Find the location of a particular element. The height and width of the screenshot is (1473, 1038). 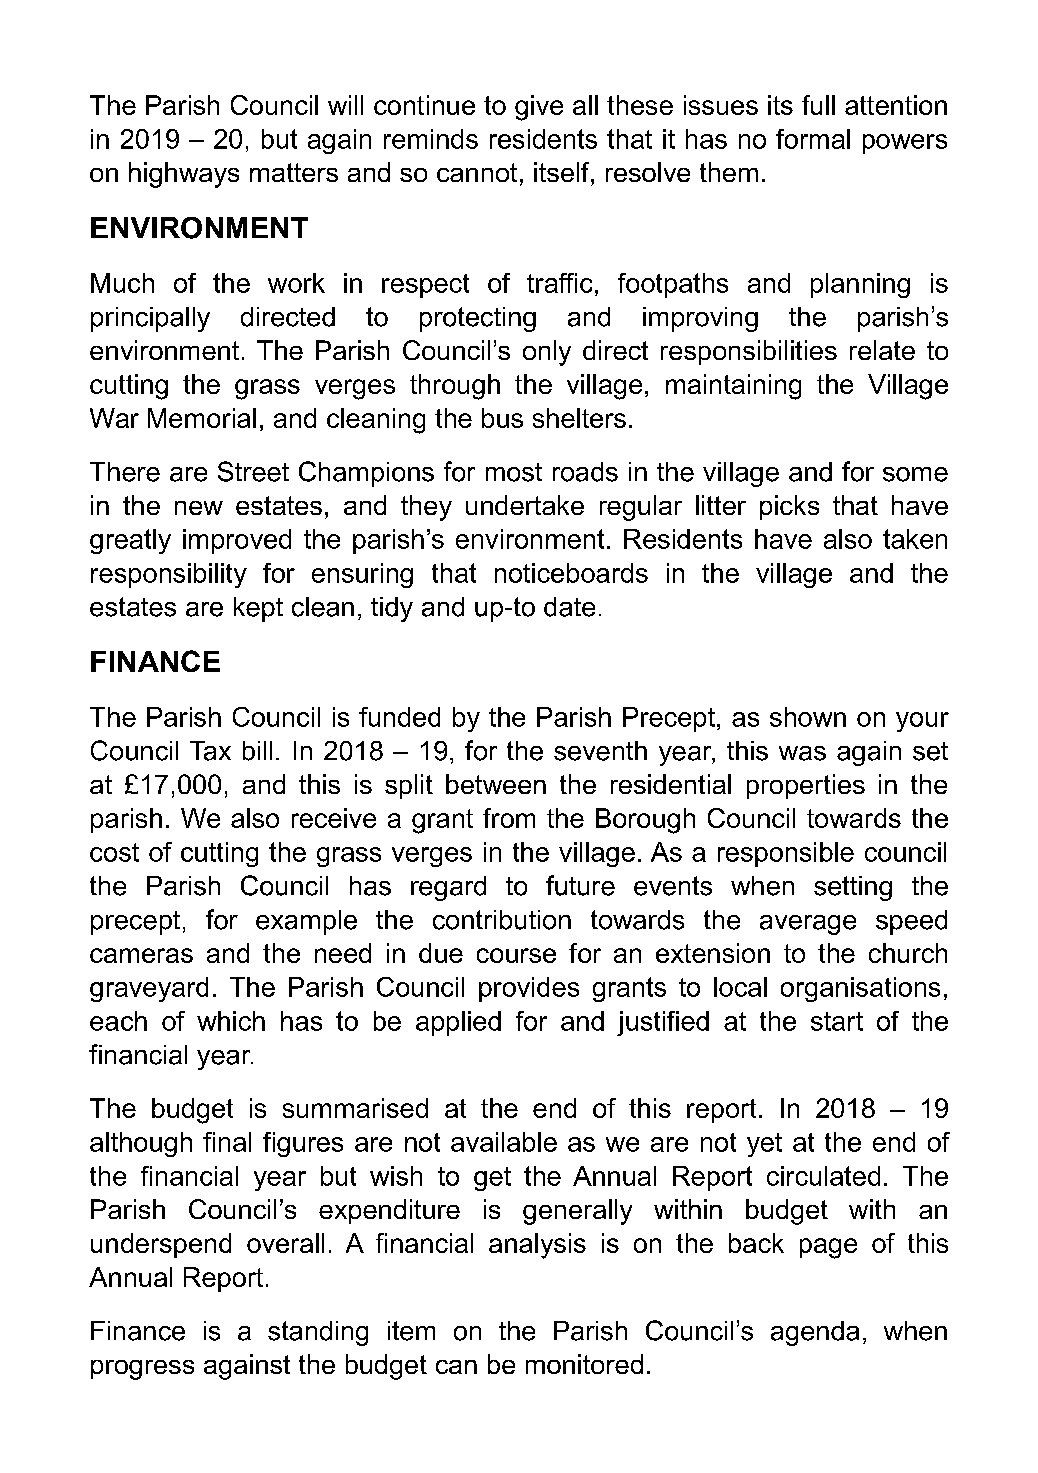

from is located at coordinates (509, 818).
